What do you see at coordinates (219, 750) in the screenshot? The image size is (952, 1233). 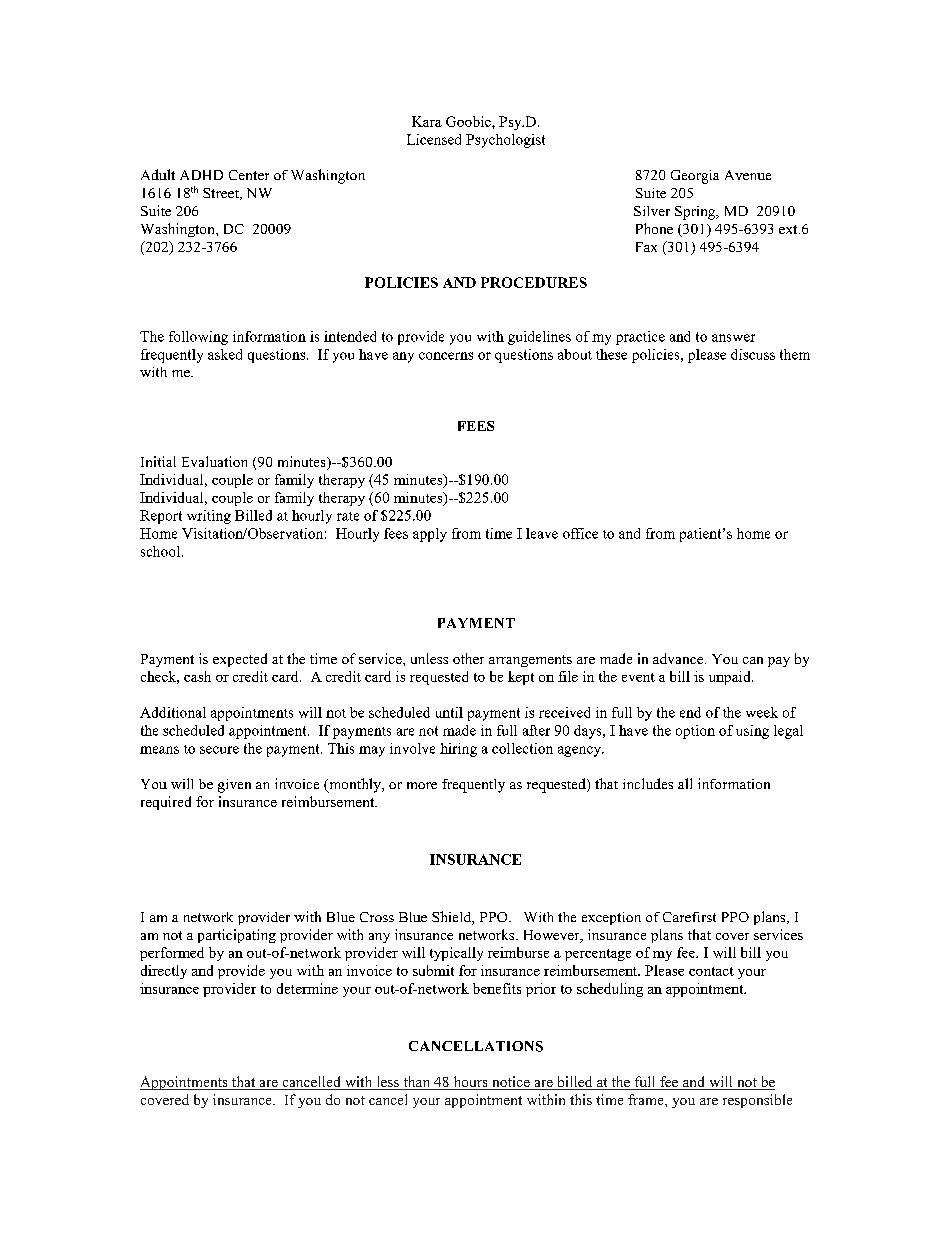 I see `secure` at bounding box center [219, 750].
